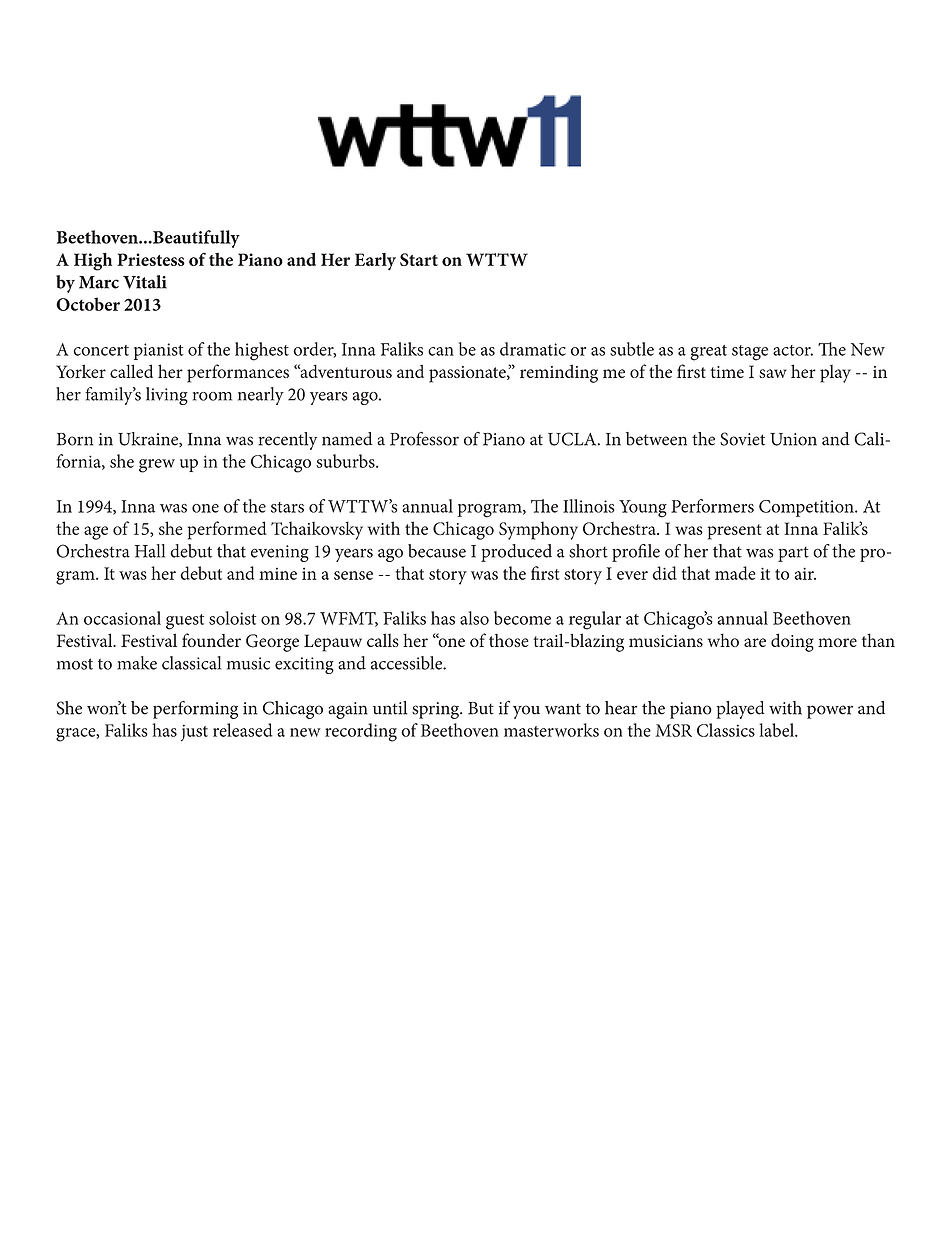 The height and width of the screenshot is (1233, 952). I want to click on saw, so click(773, 373).
